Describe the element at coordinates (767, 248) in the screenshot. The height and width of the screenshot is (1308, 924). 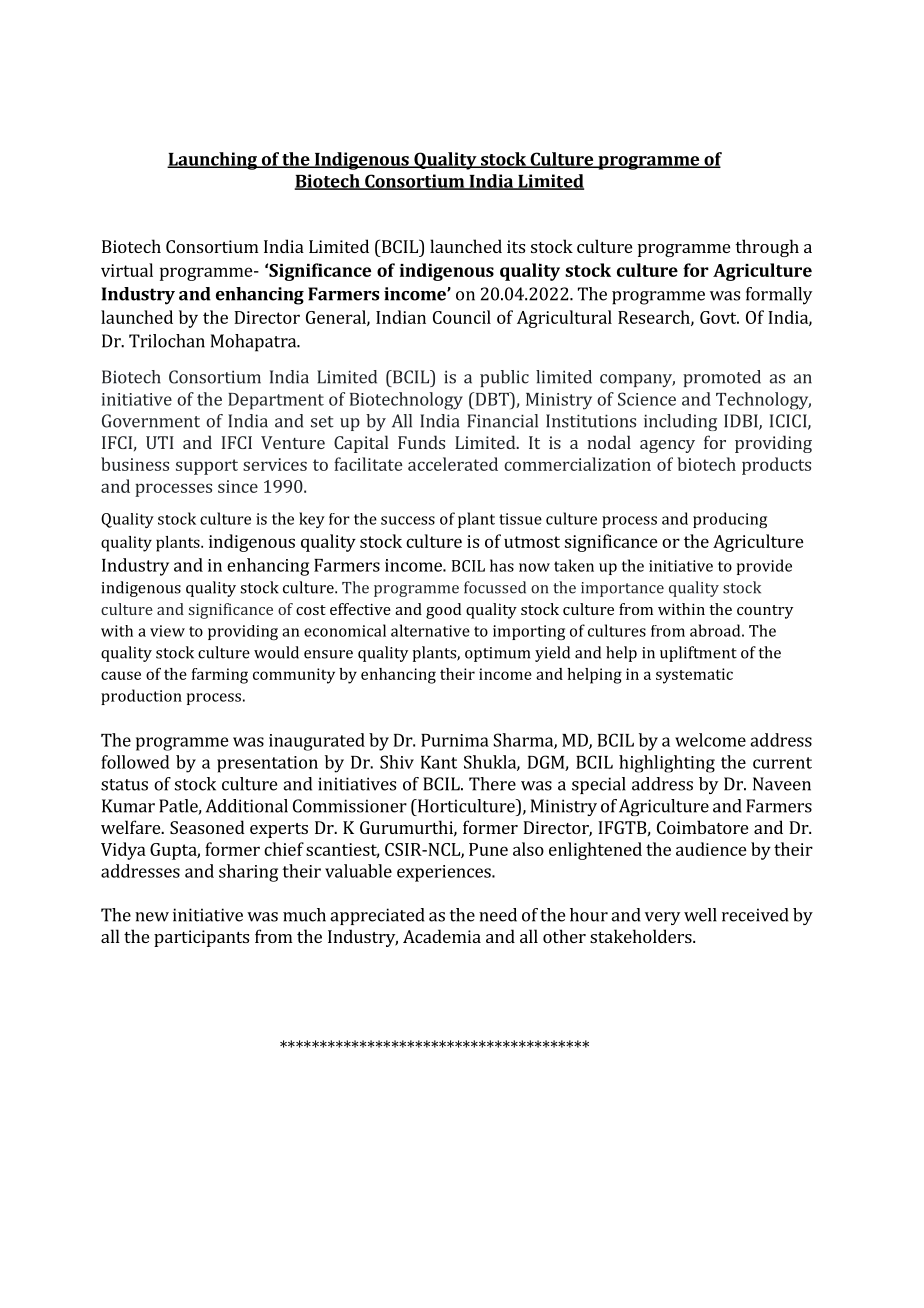
I see `through` at that location.
